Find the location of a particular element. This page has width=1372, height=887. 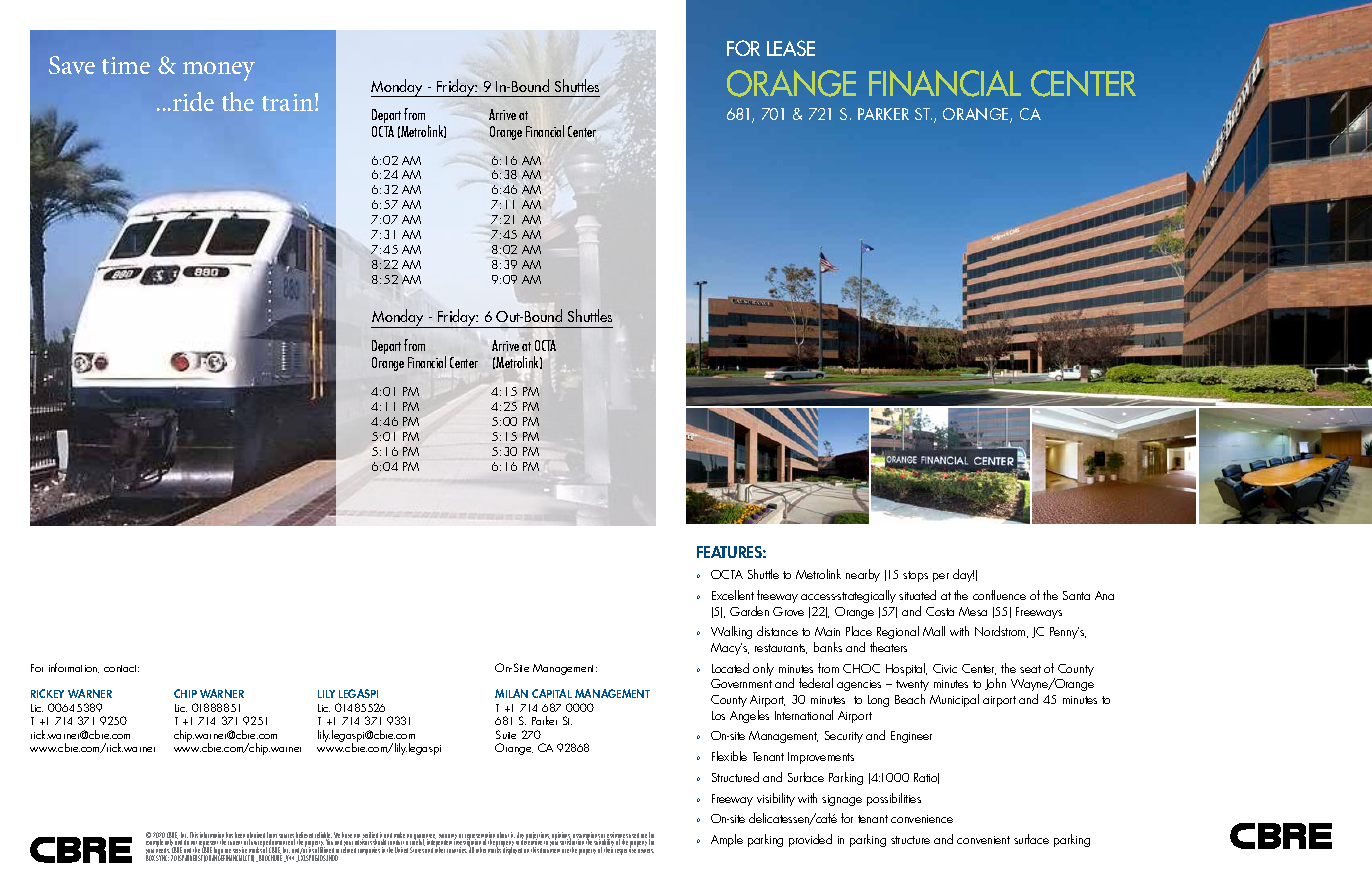

ride is located at coordinates (193, 101).
